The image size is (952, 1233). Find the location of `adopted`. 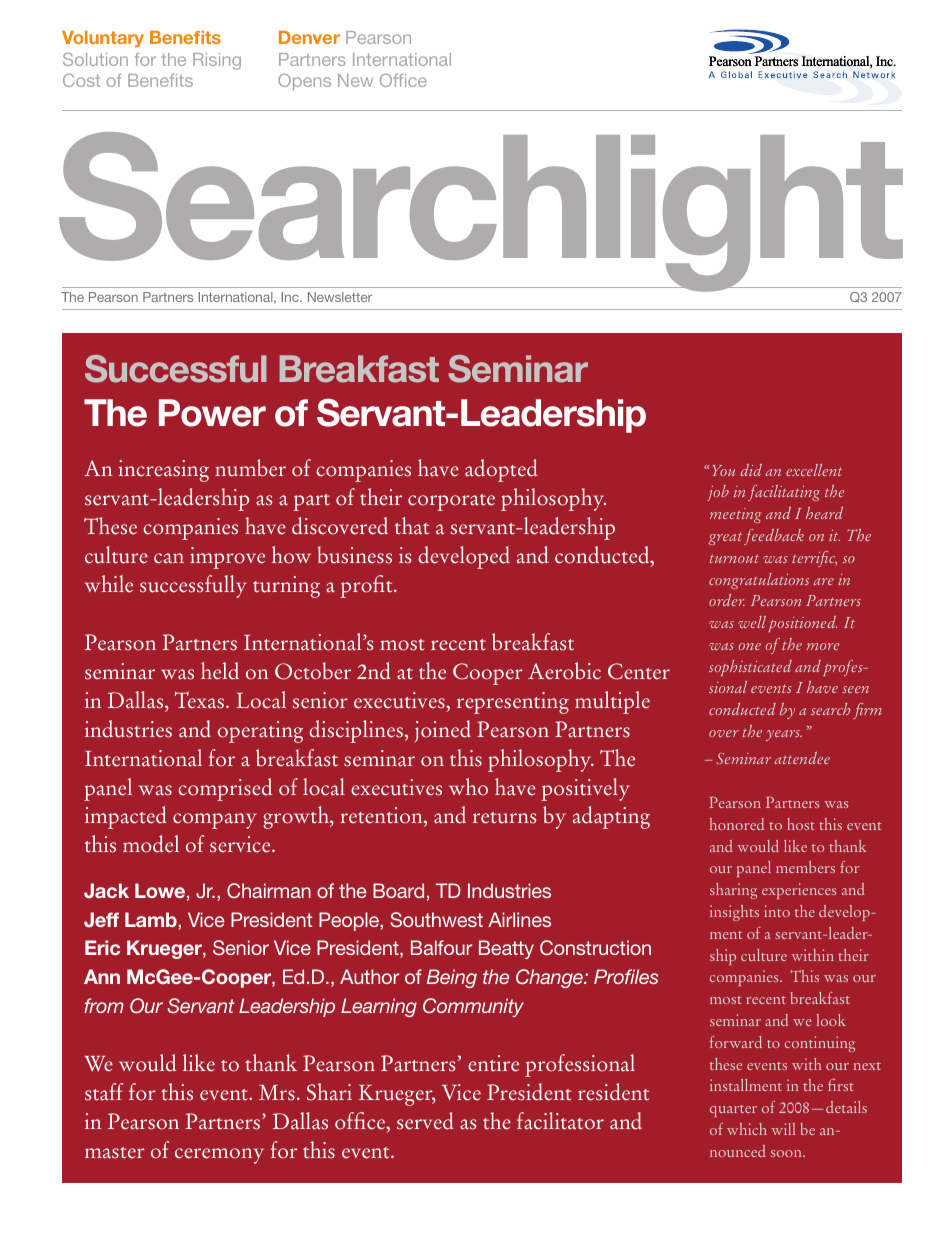

adopted is located at coordinates (501, 470).
